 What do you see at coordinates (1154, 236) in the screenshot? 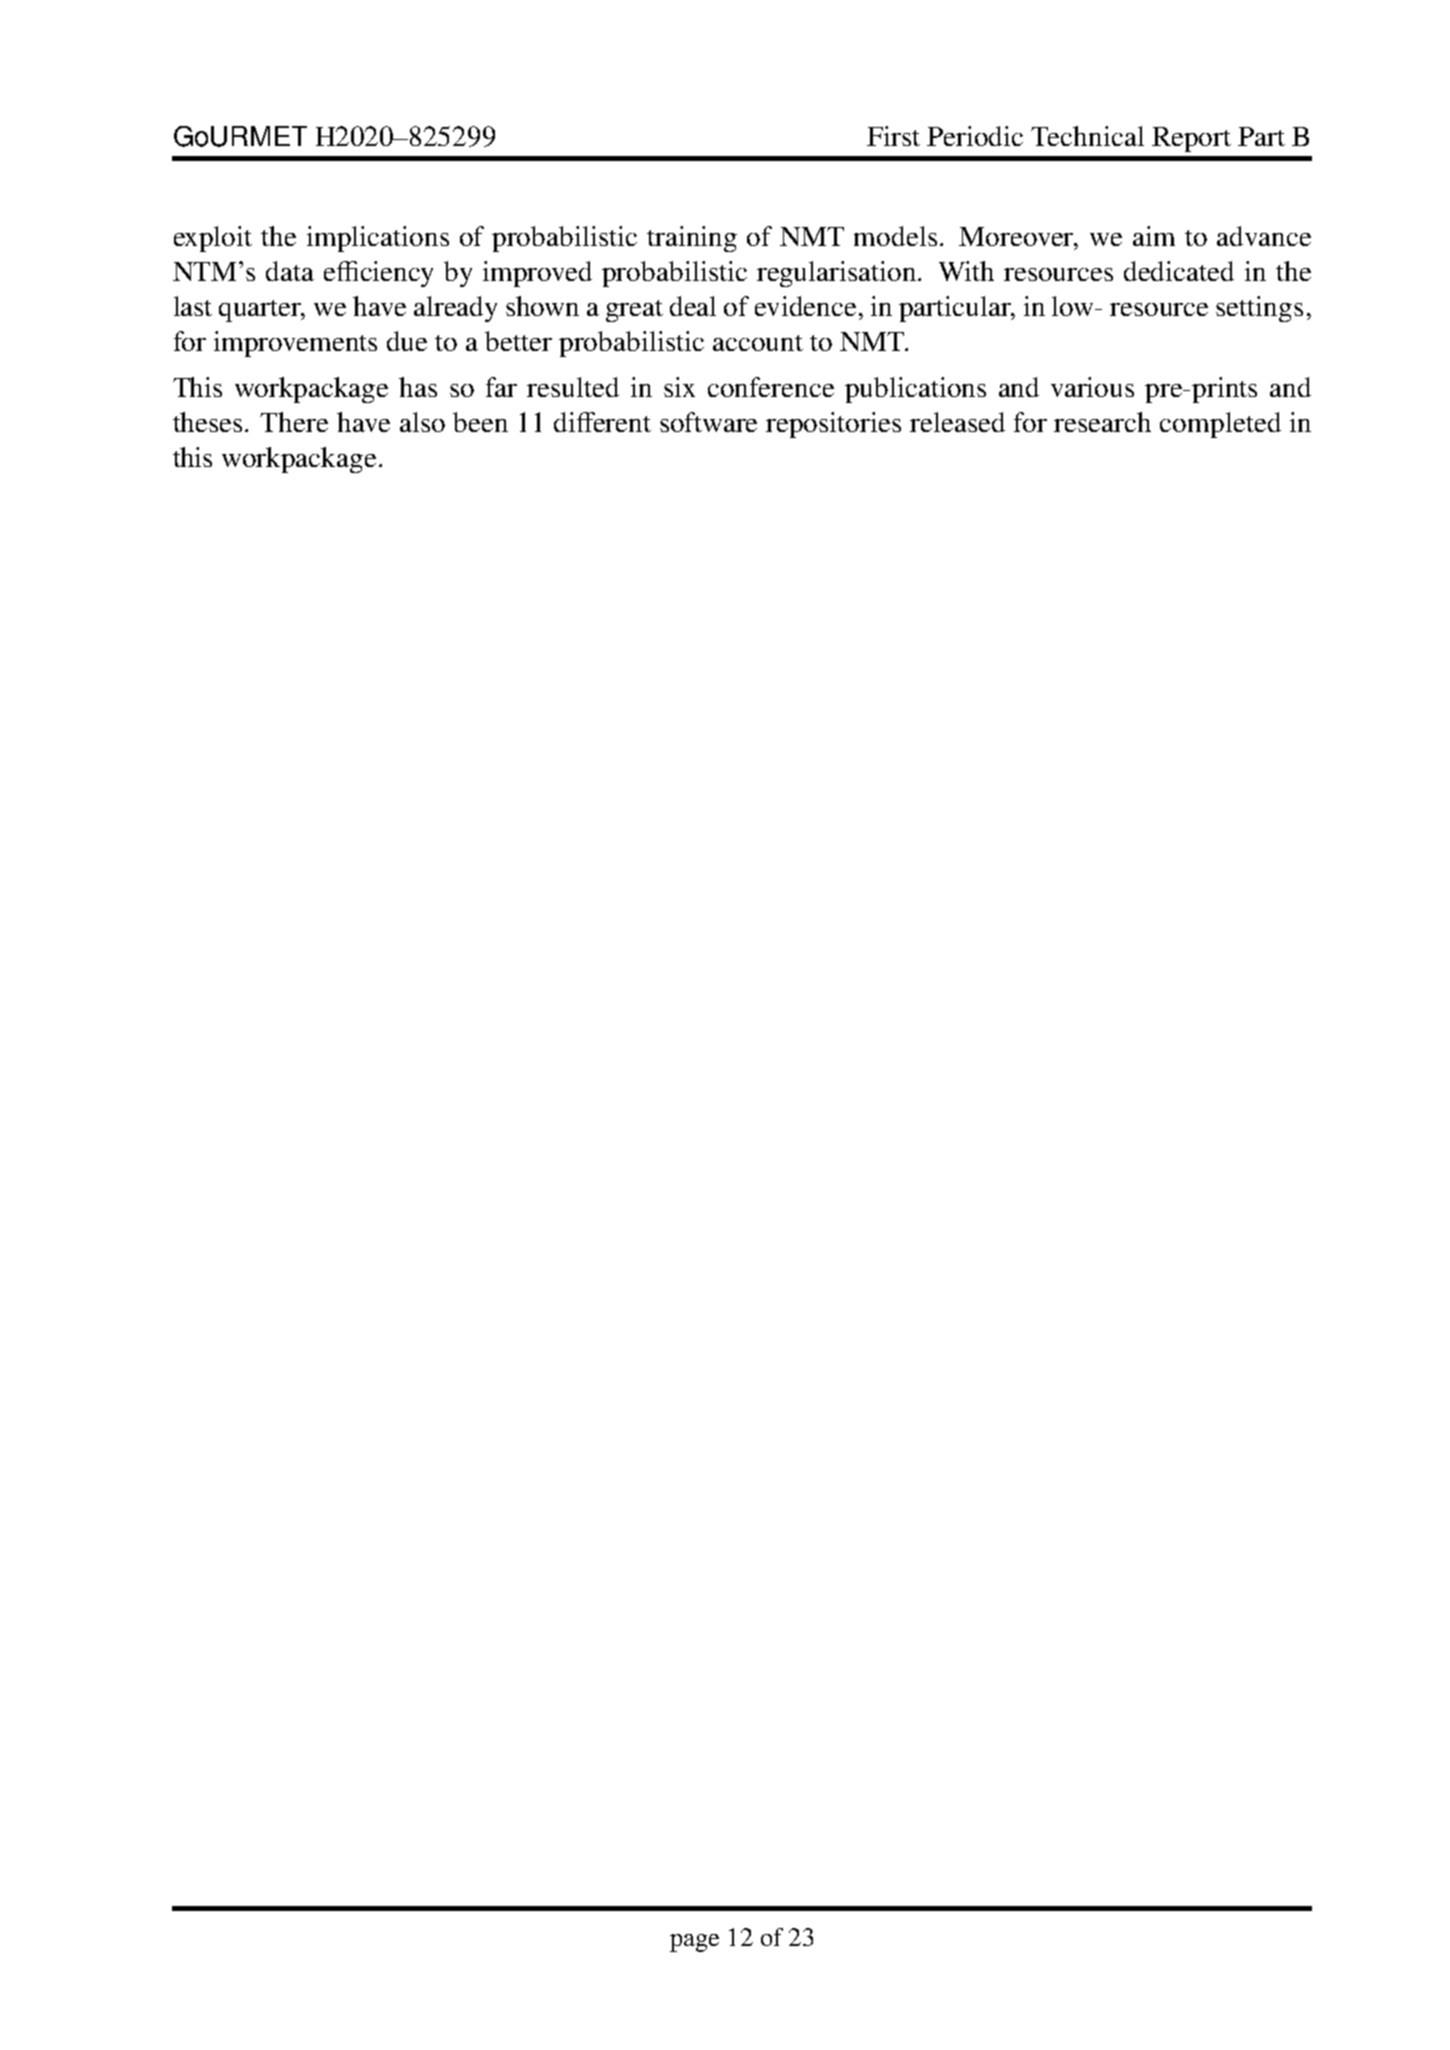
I see `aim` at bounding box center [1154, 236].
